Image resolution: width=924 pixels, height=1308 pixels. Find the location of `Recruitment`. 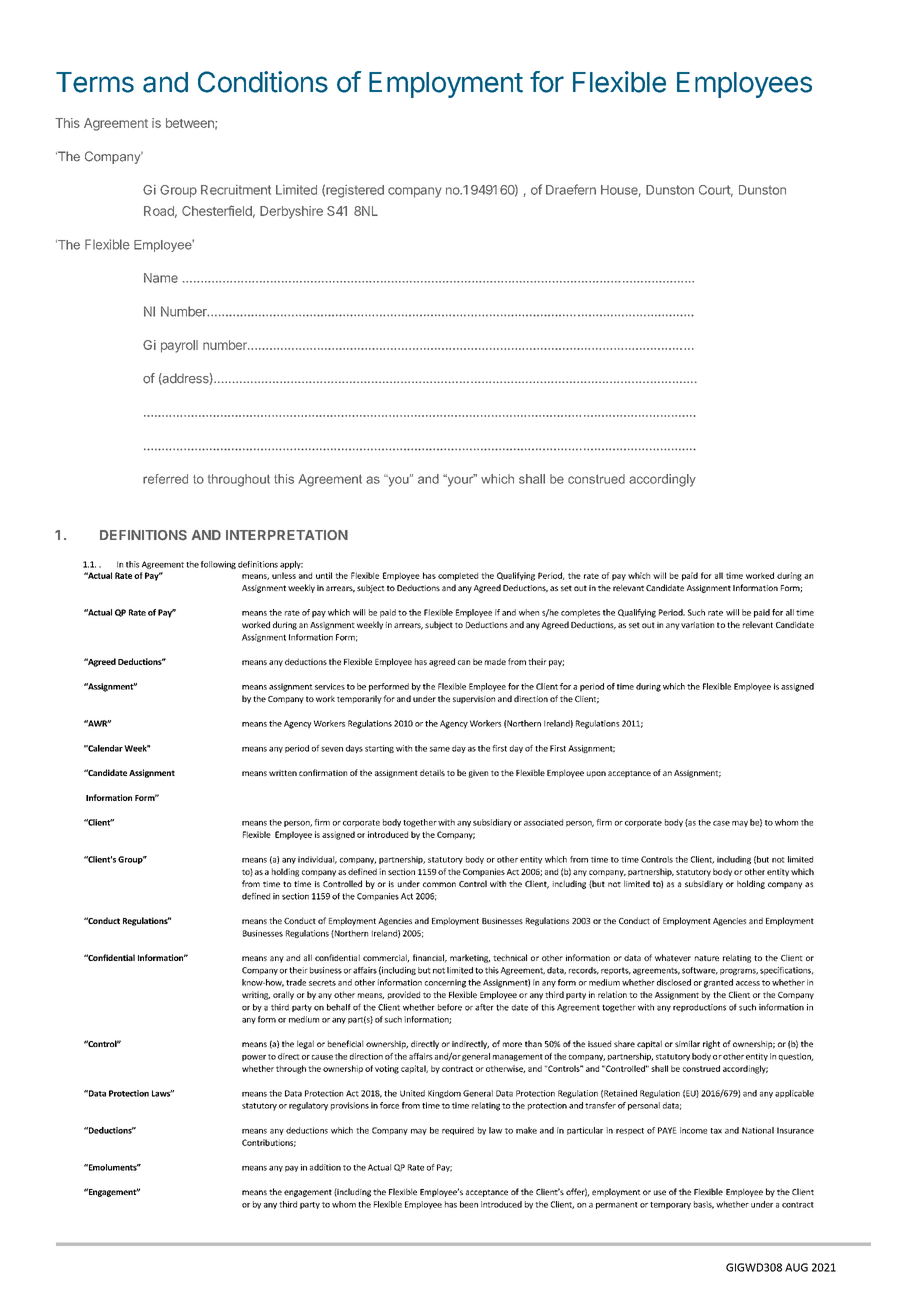

Recruitment is located at coordinates (236, 190).
